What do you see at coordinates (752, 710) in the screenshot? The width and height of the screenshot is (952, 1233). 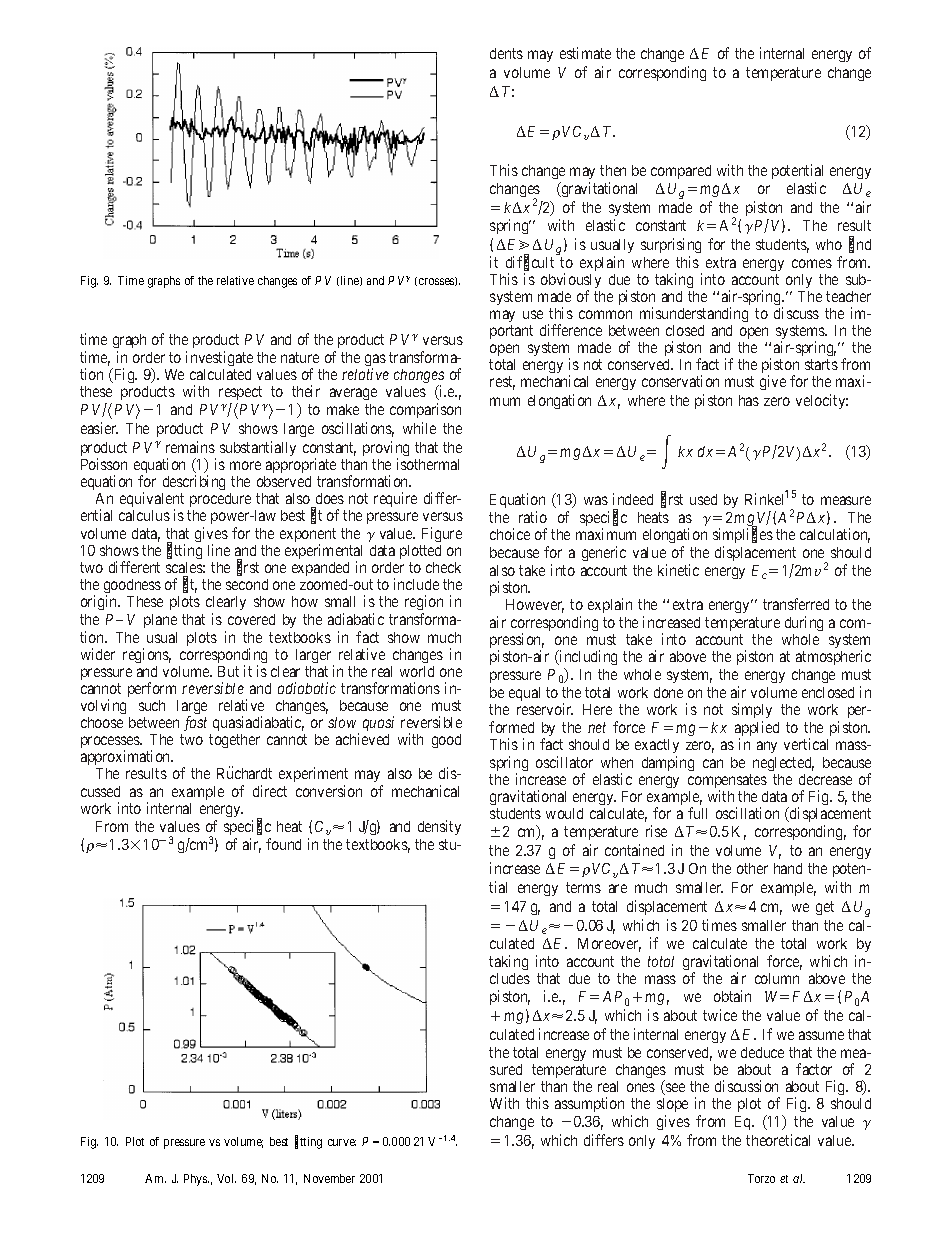 I see `simply` at bounding box center [752, 710].
